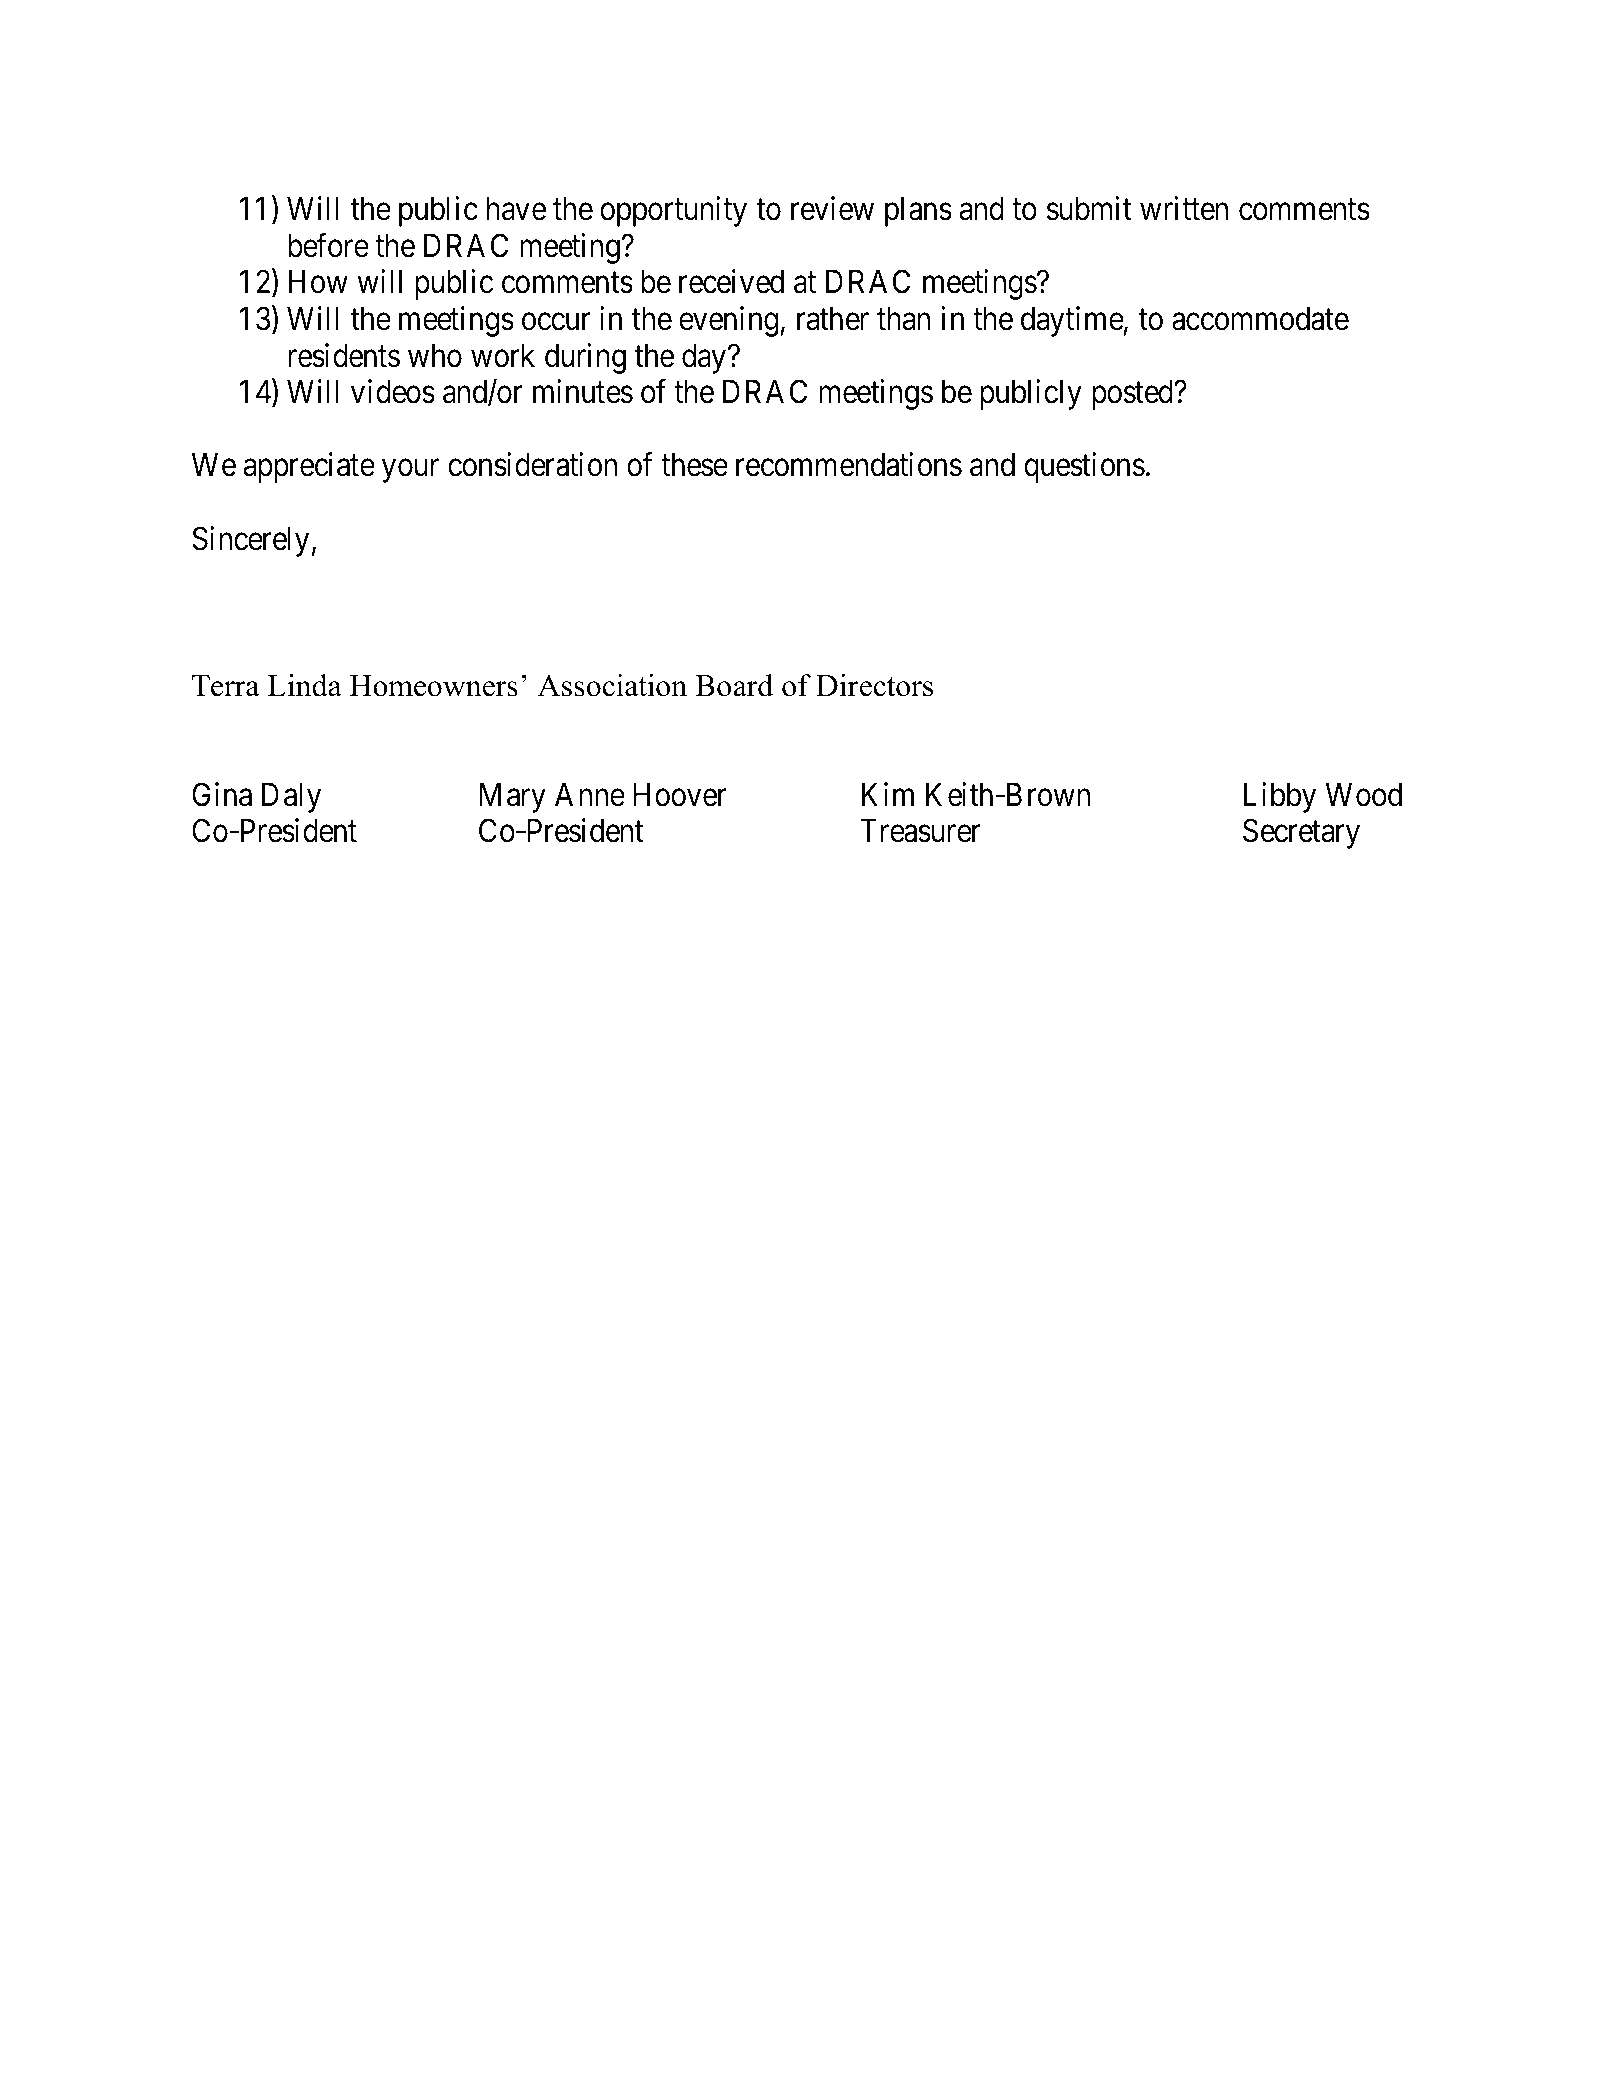 This document has width=1623, height=2100. Describe the element at coordinates (1134, 395) in the document. I see `posted` at that location.
